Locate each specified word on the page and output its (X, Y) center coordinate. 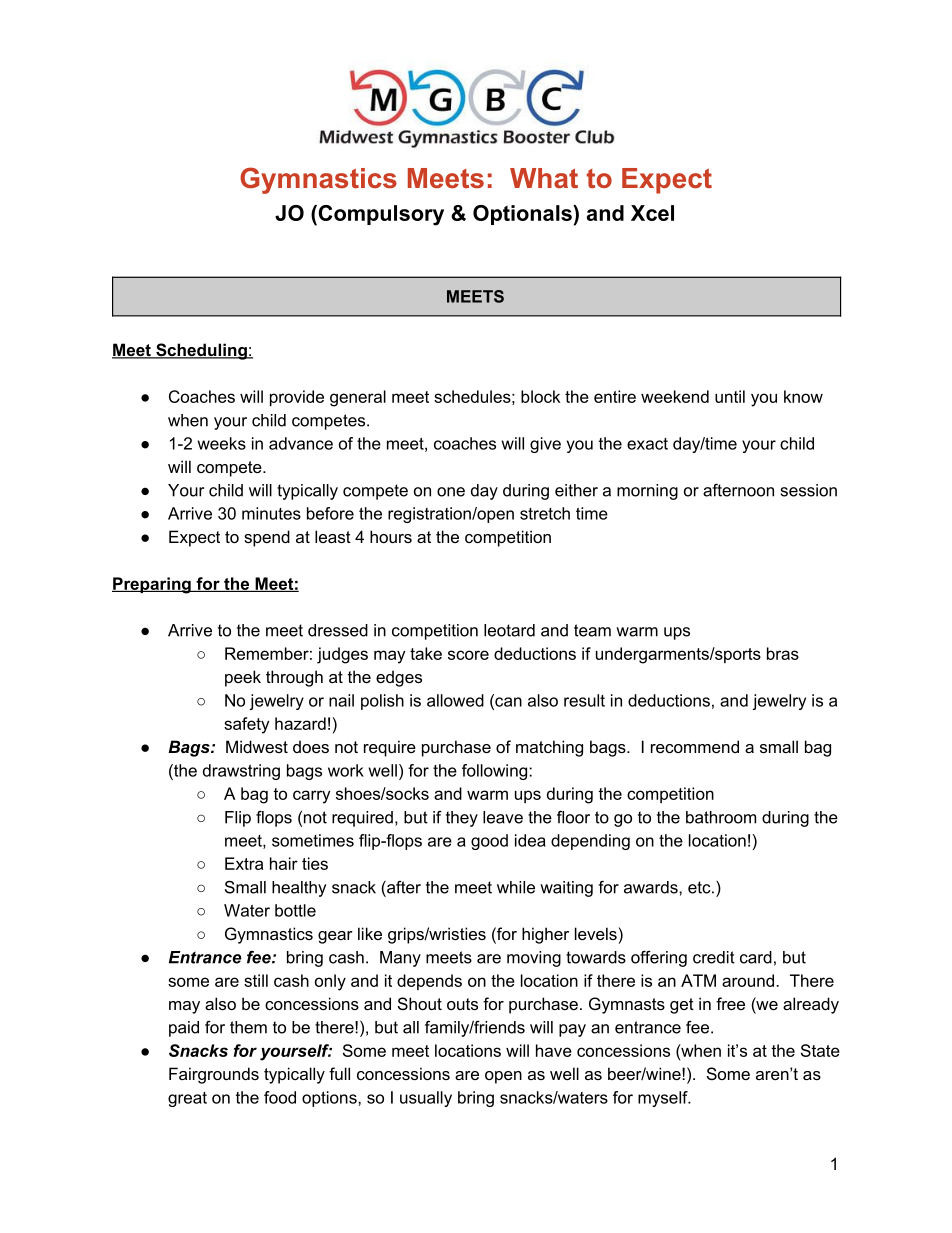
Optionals (523, 215)
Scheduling (201, 351)
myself (664, 1099)
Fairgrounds (214, 1075)
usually (426, 1099)
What (544, 178)
